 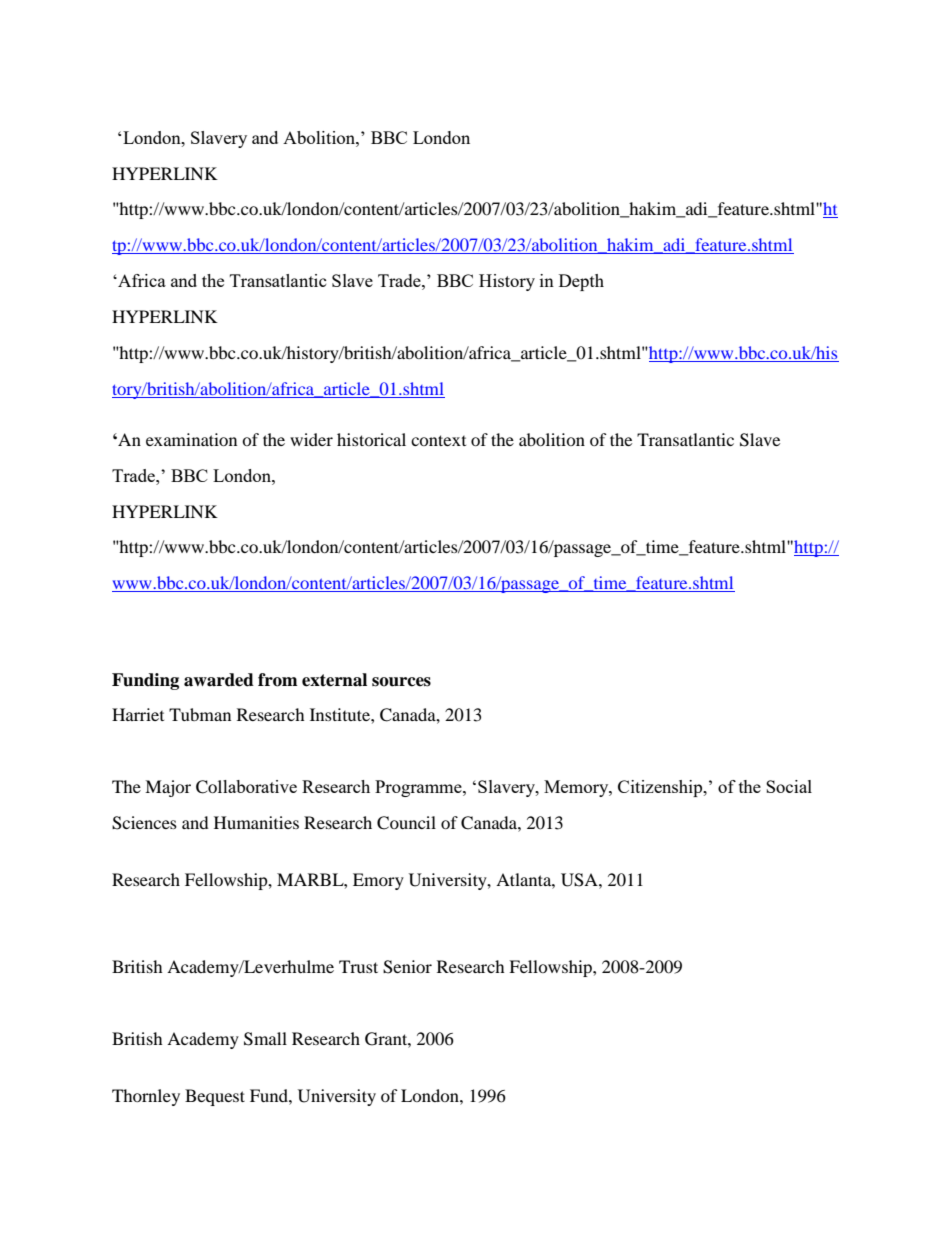 I want to click on examination, so click(x=191, y=439).
